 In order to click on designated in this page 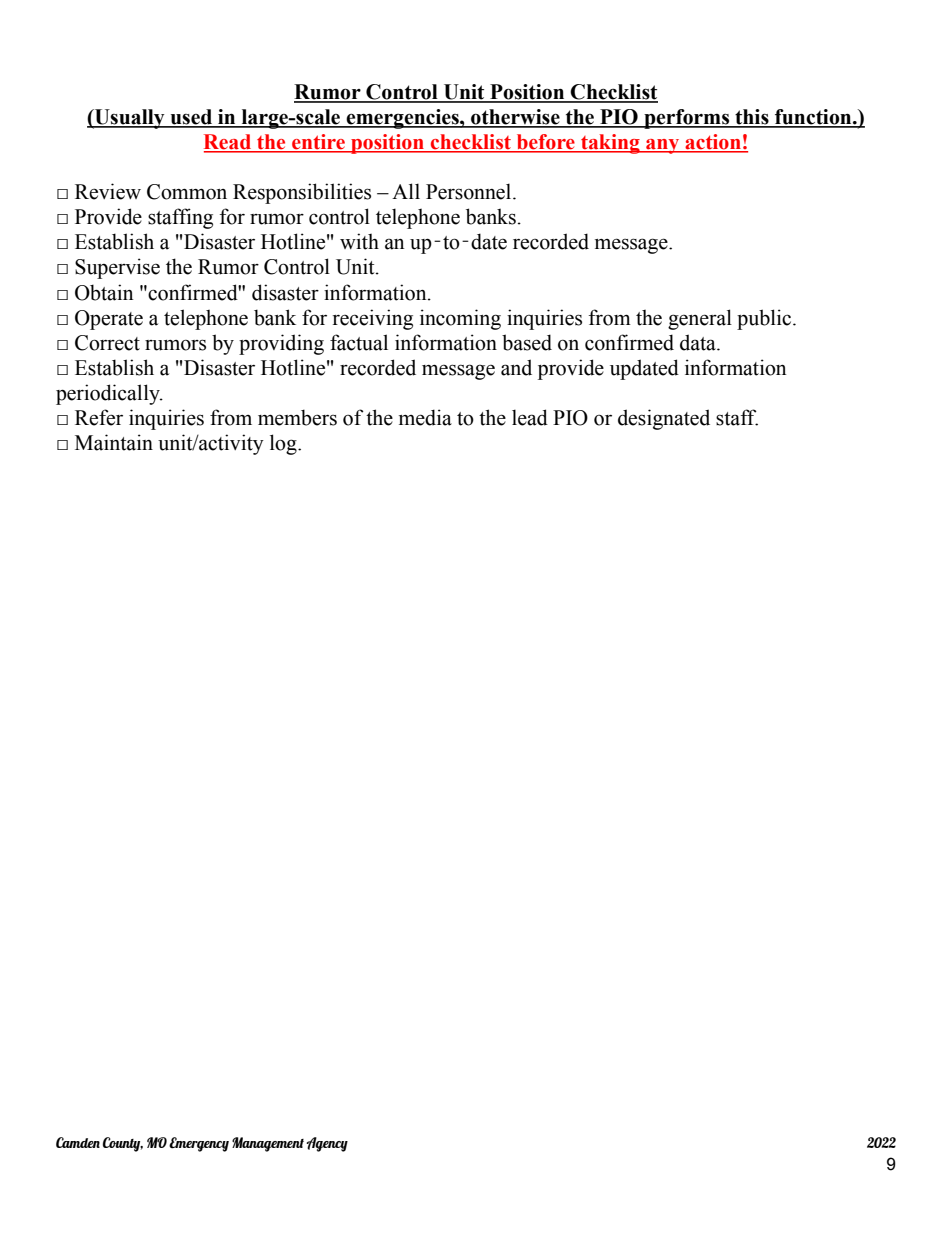, I will do `click(664, 419)`.
